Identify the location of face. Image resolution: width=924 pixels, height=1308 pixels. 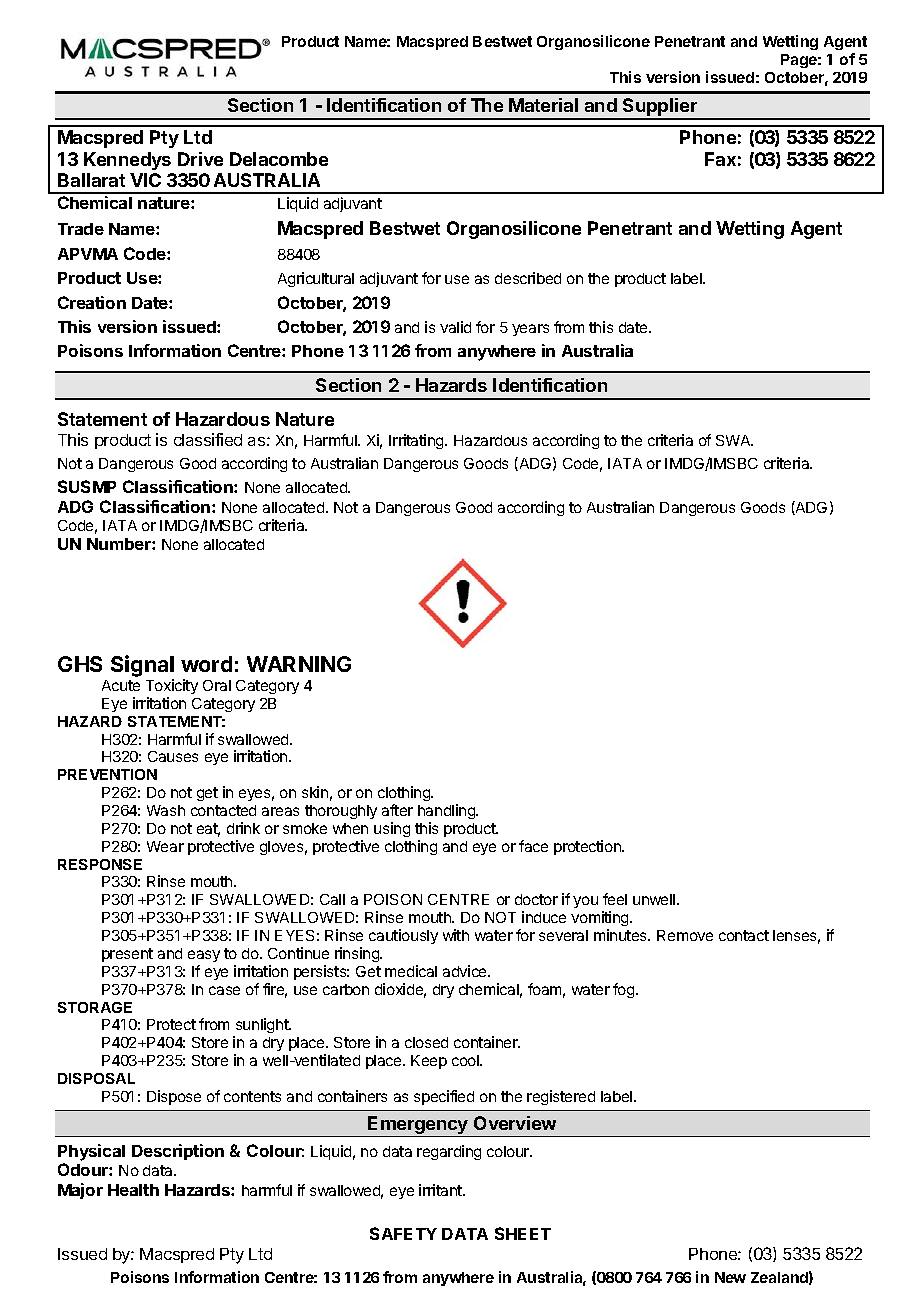
(533, 846).
